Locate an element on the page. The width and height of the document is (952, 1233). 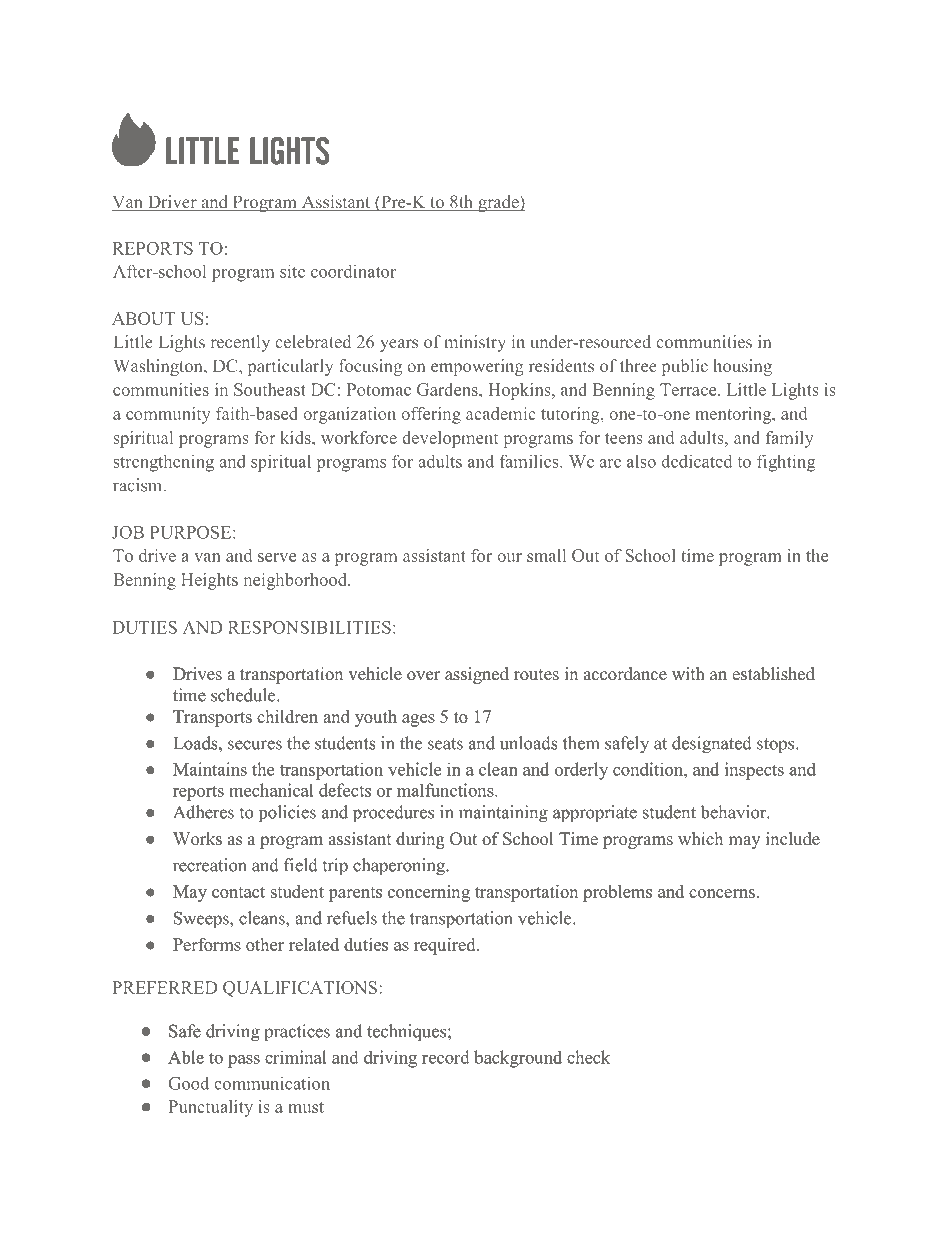
Transports is located at coordinates (212, 718).
